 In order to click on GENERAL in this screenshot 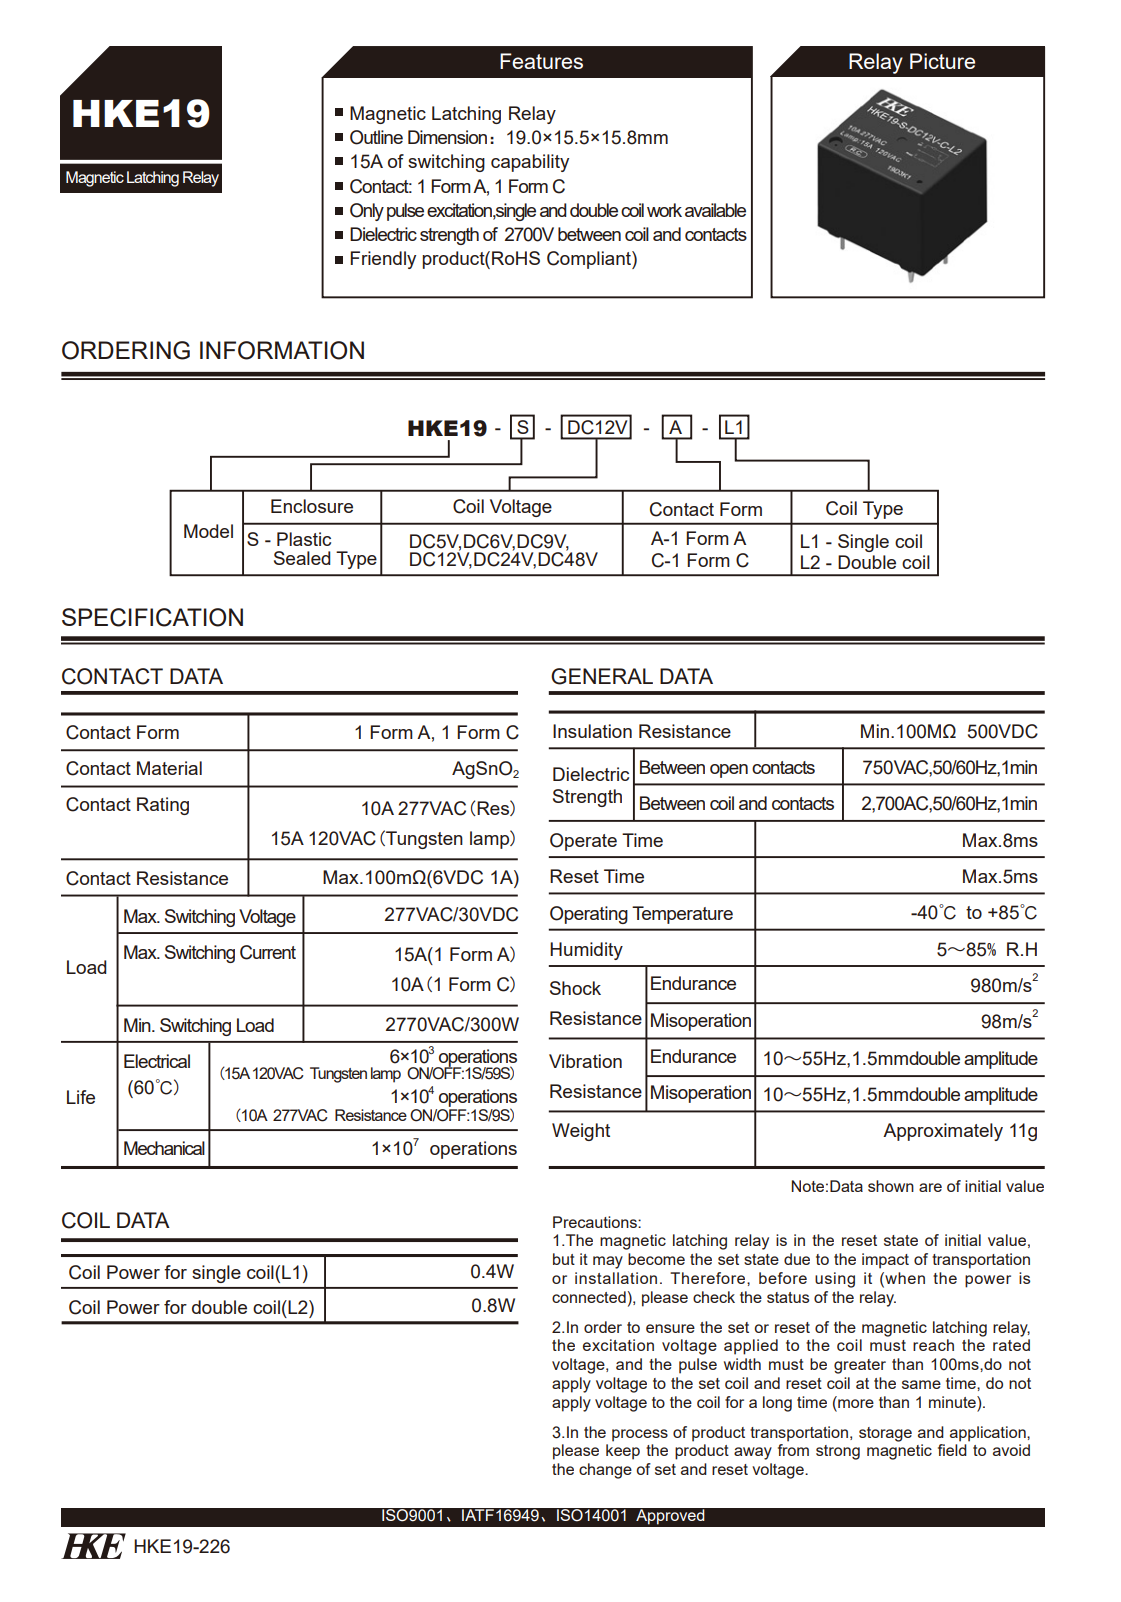, I will do `click(602, 676)`.
